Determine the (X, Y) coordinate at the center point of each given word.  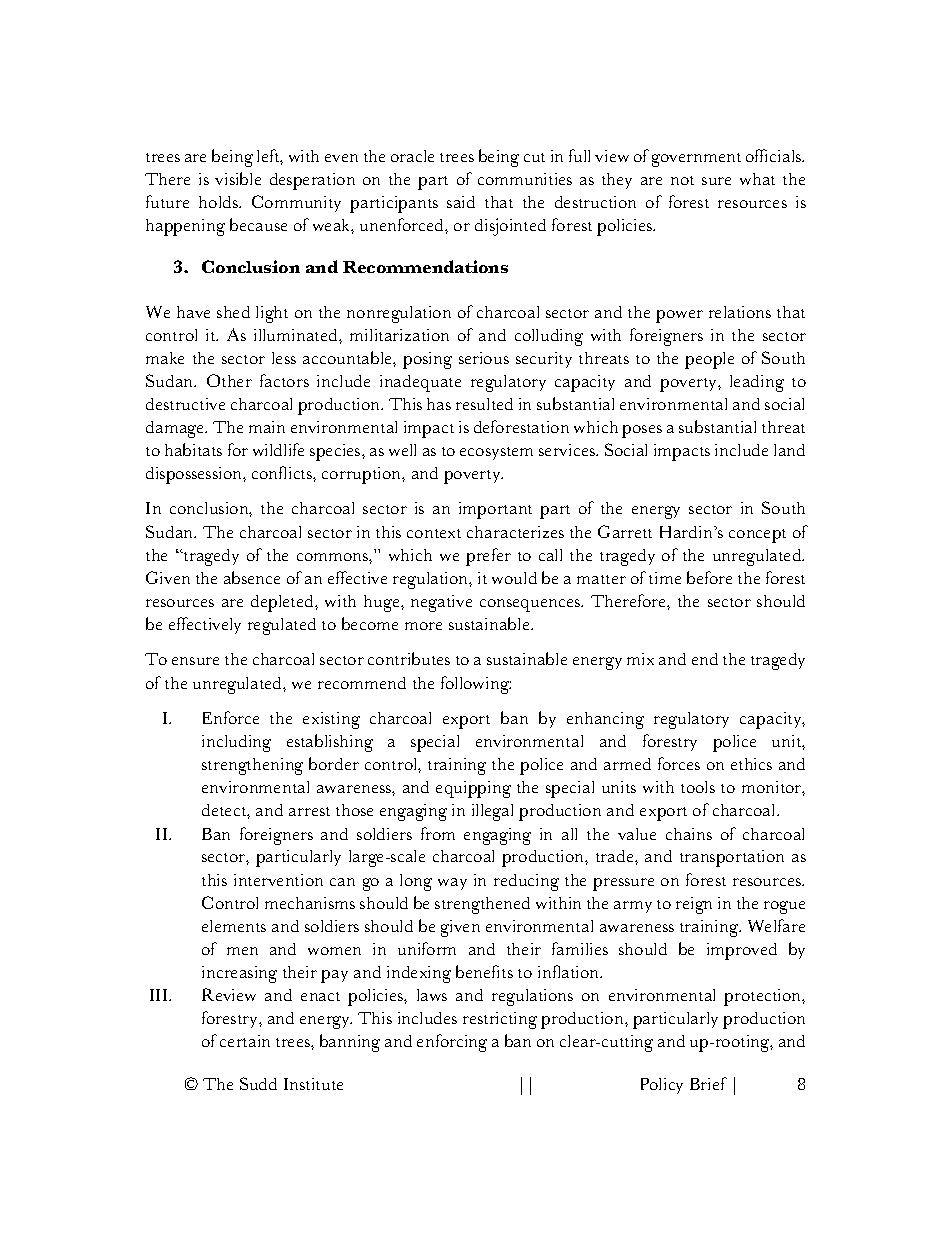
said (461, 202)
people (709, 360)
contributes (409, 658)
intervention (278, 880)
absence (252, 577)
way (452, 884)
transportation (732, 858)
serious (484, 358)
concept (757, 536)
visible (238, 178)
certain (245, 1041)
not (682, 180)
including (236, 743)
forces (679, 763)
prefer (488, 557)
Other (229, 380)
